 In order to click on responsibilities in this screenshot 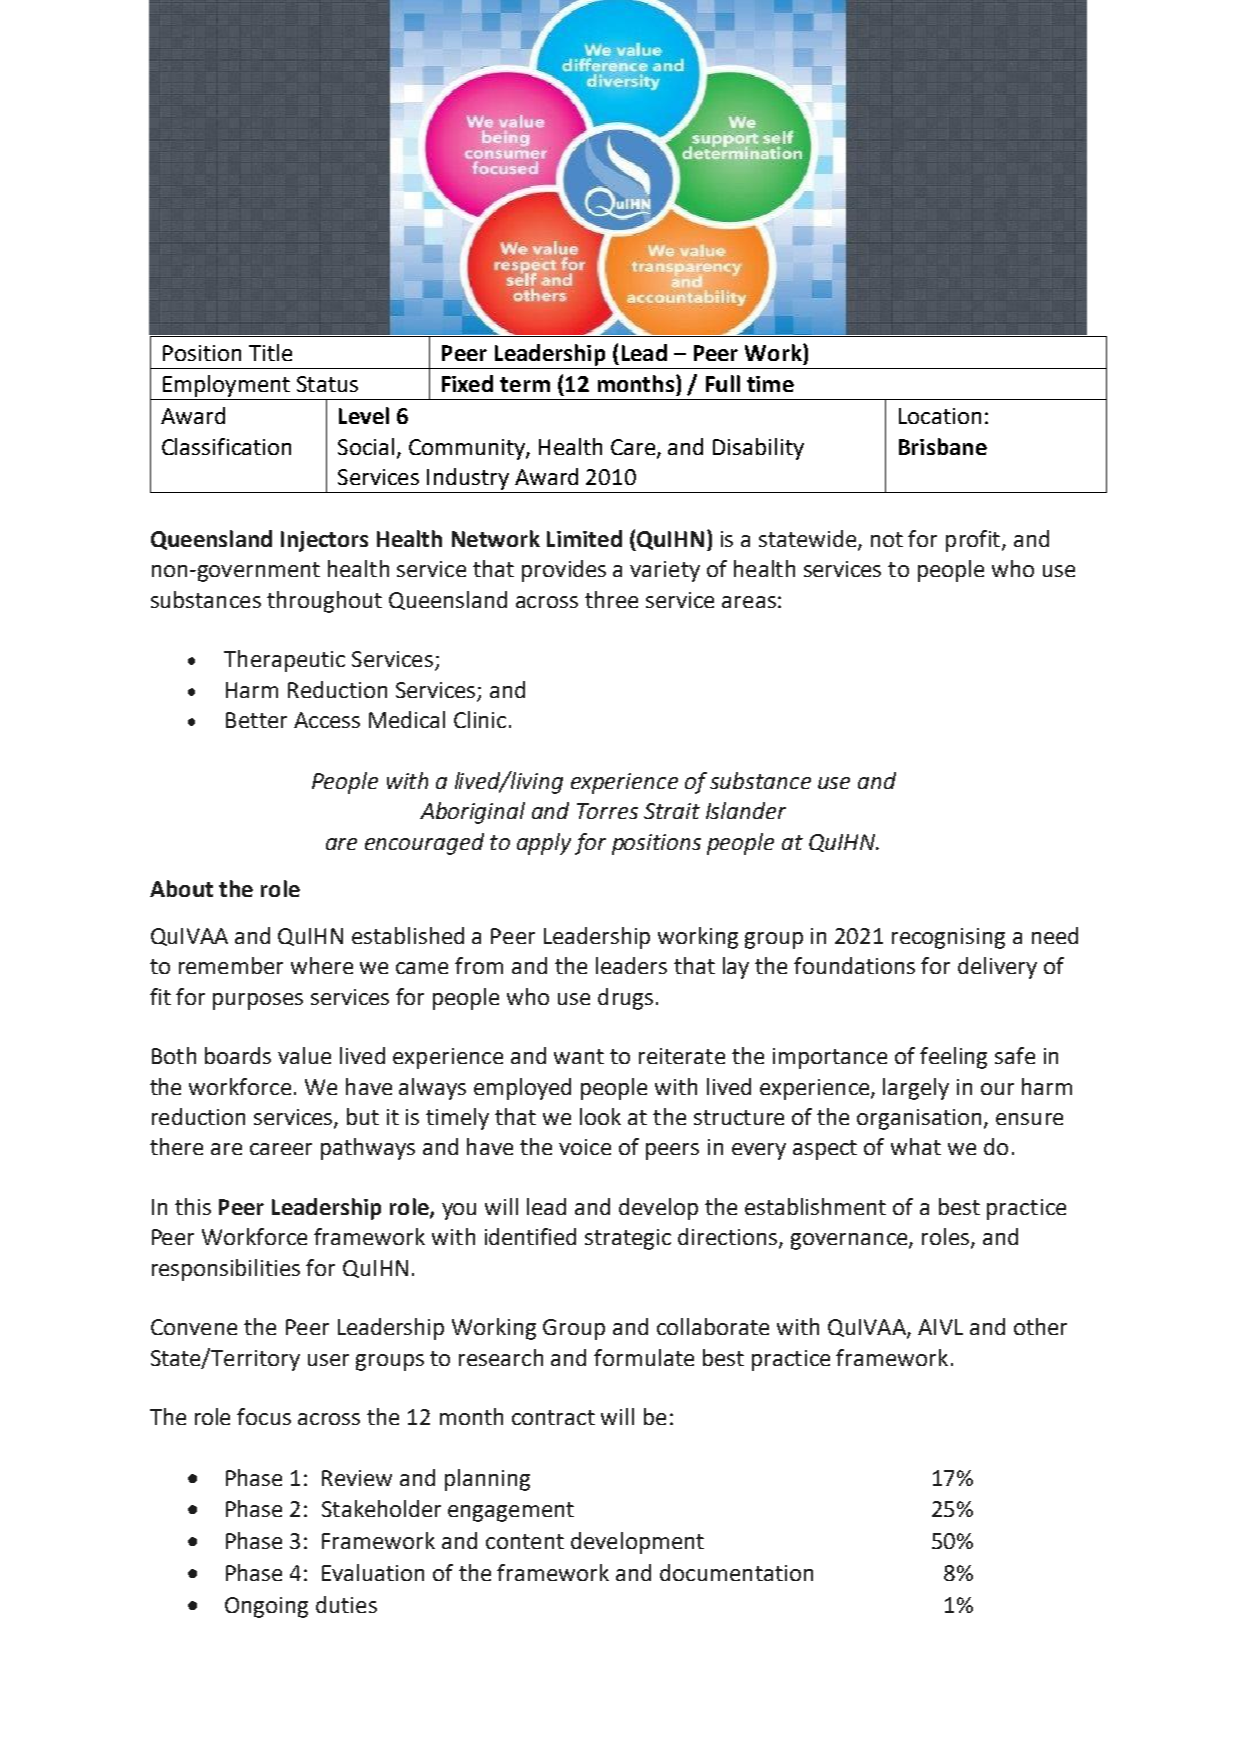, I will do `click(226, 1270)`.
